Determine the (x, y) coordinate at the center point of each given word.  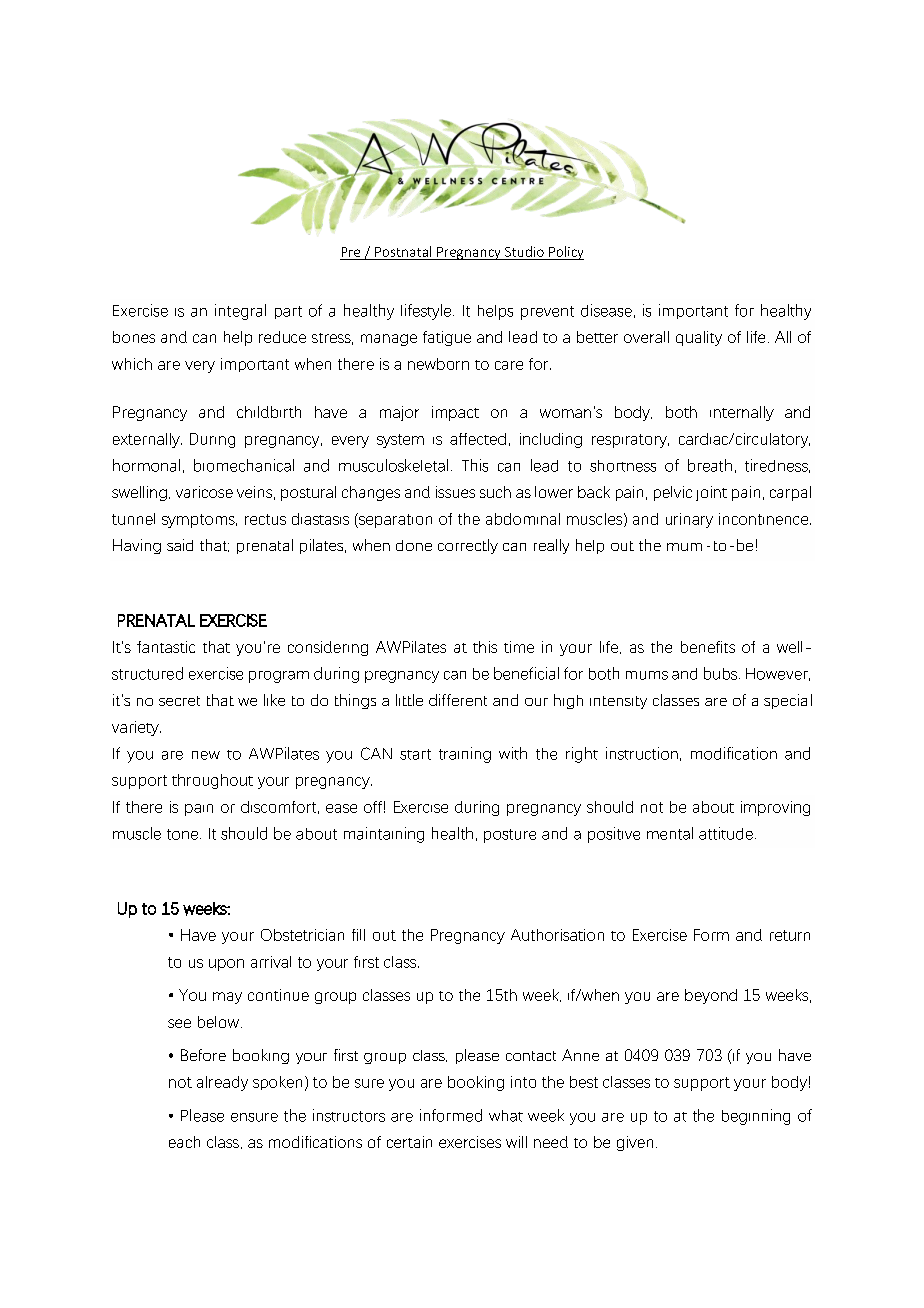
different (458, 700)
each (184, 1142)
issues (455, 492)
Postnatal (403, 251)
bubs (722, 673)
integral (240, 312)
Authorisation (557, 935)
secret (179, 701)
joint (711, 493)
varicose (204, 492)
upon (226, 965)
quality (699, 338)
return (790, 935)
